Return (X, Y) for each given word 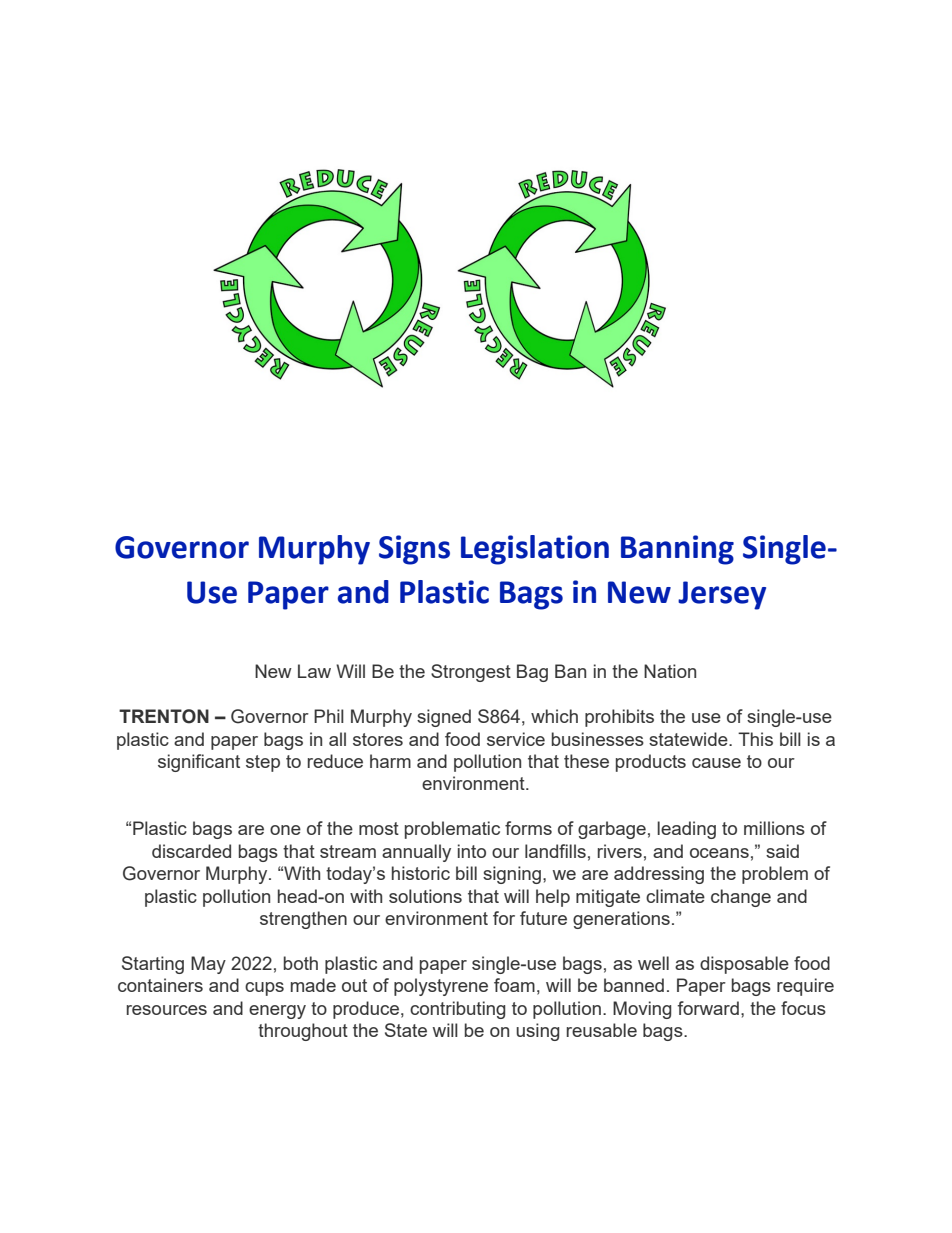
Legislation (535, 550)
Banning (677, 550)
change (741, 898)
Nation (670, 671)
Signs (414, 550)
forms (528, 828)
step (263, 763)
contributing (457, 1010)
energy (277, 1012)
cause (716, 763)
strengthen (303, 920)
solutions (425, 896)
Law (314, 671)
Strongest (471, 673)
